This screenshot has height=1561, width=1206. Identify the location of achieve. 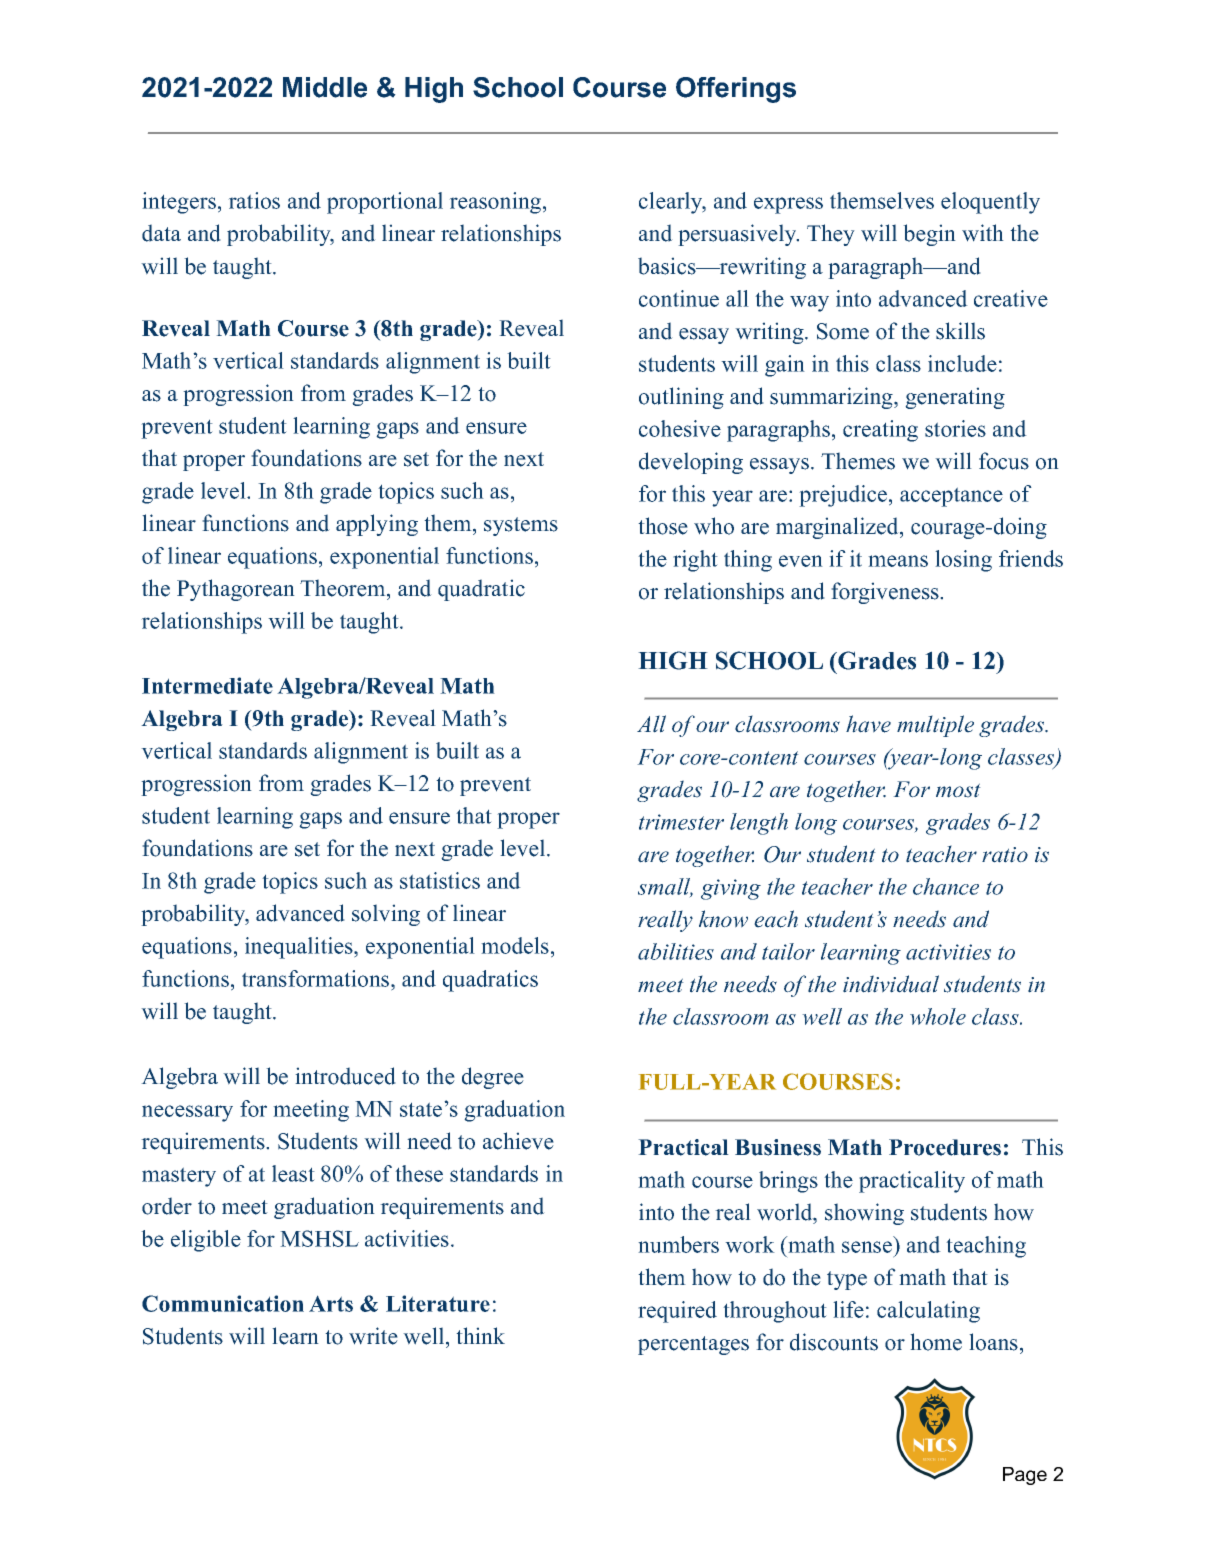
(518, 1141).
